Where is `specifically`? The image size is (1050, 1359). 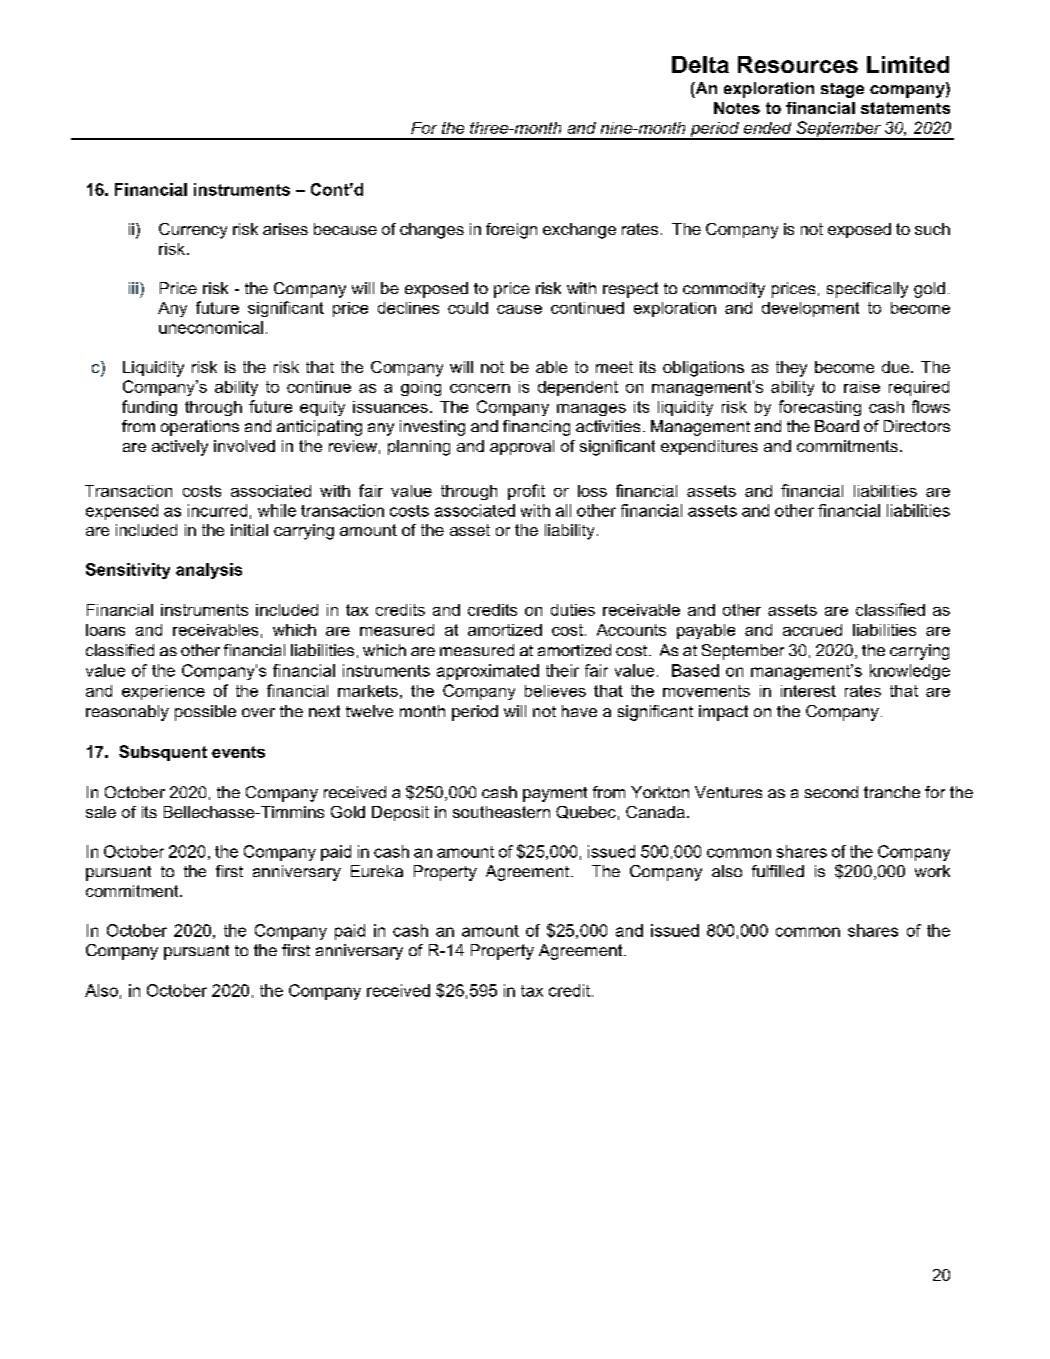
specifically is located at coordinates (867, 290).
